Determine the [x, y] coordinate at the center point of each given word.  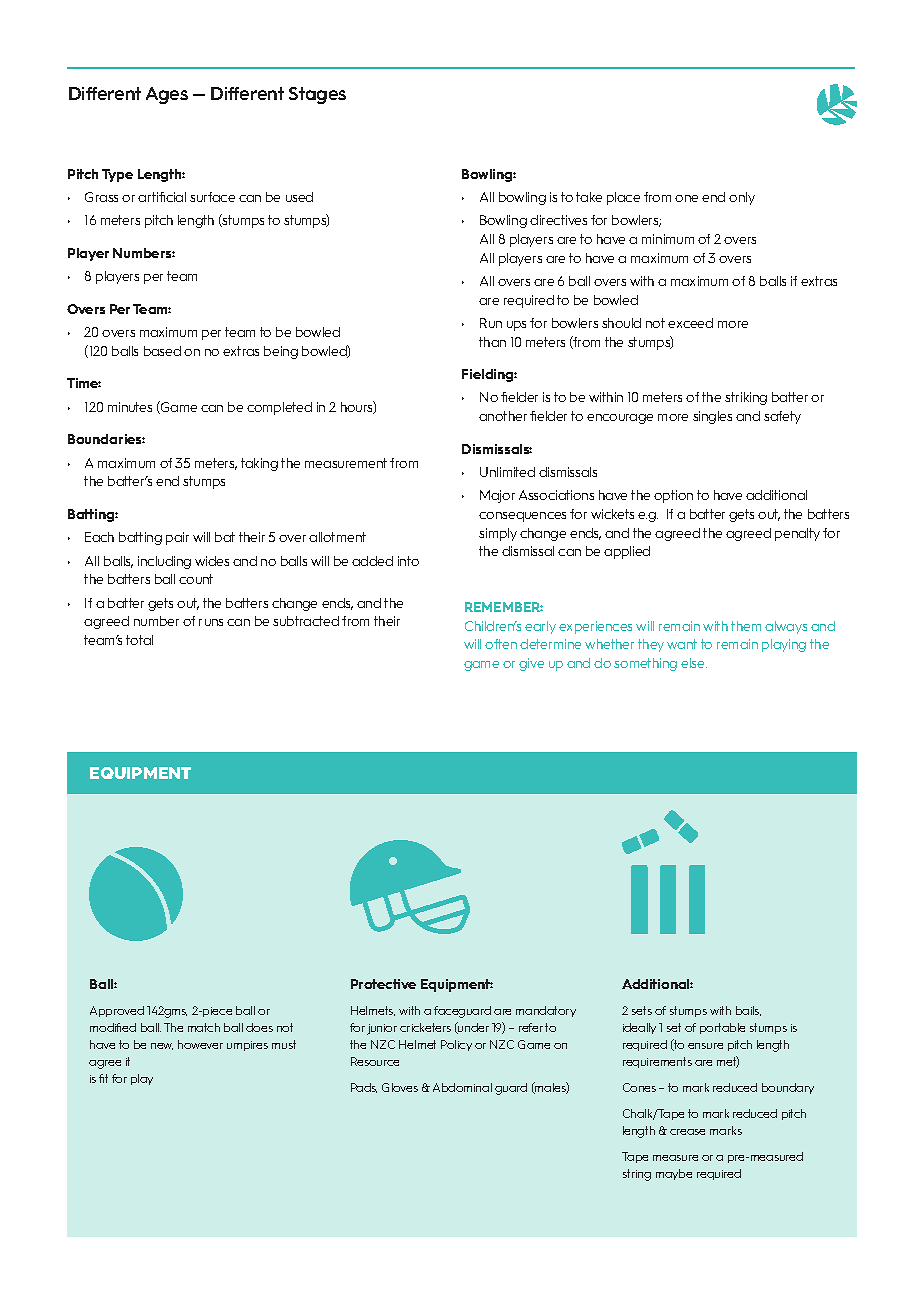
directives [558, 220]
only [742, 198]
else [694, 663]
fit [103, 1078]
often [501, 644]
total [139, 640]
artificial [162, 197]
